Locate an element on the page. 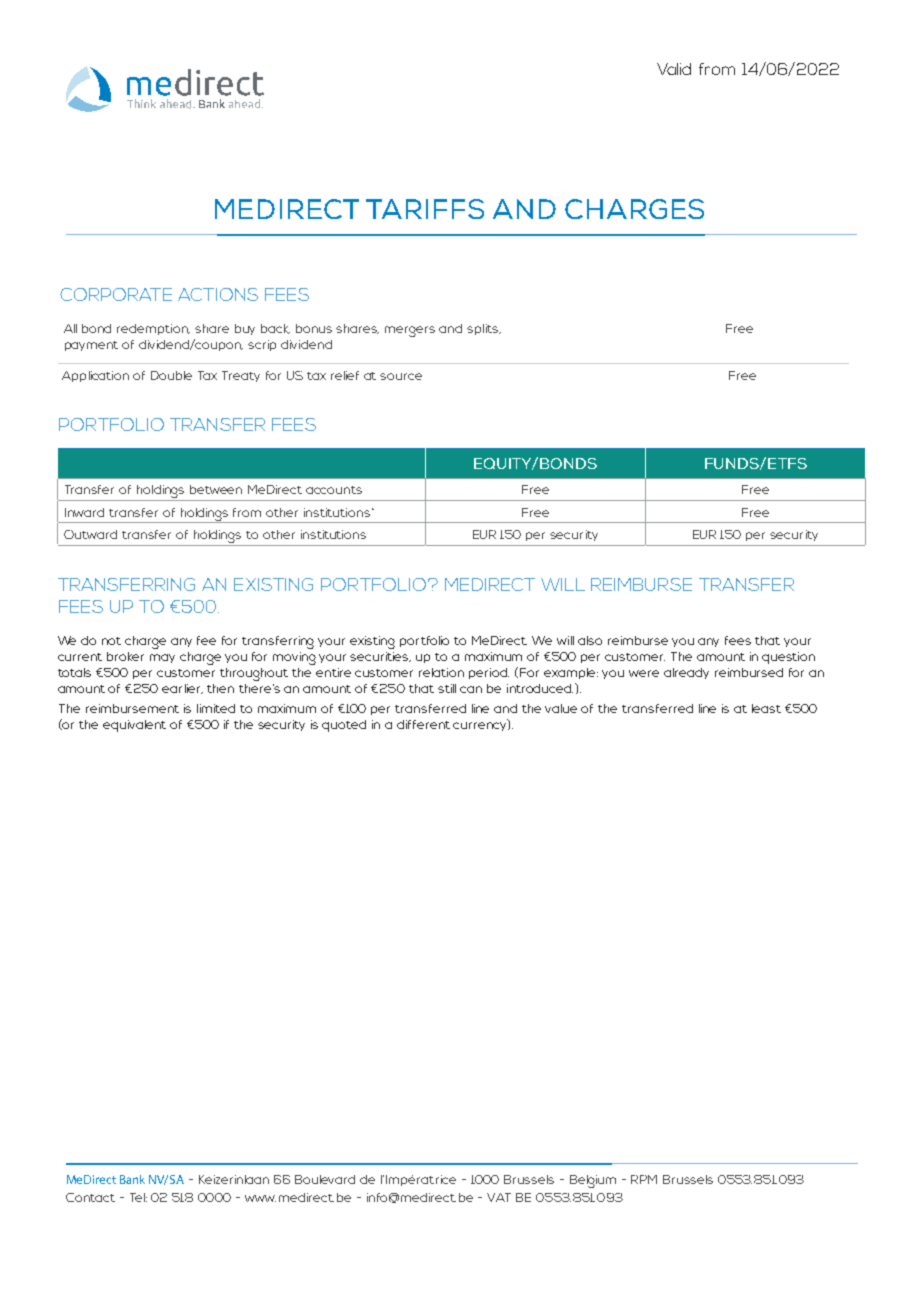 The height and width of the image is (1308, 924). different is located at coordinates (423, 724).
